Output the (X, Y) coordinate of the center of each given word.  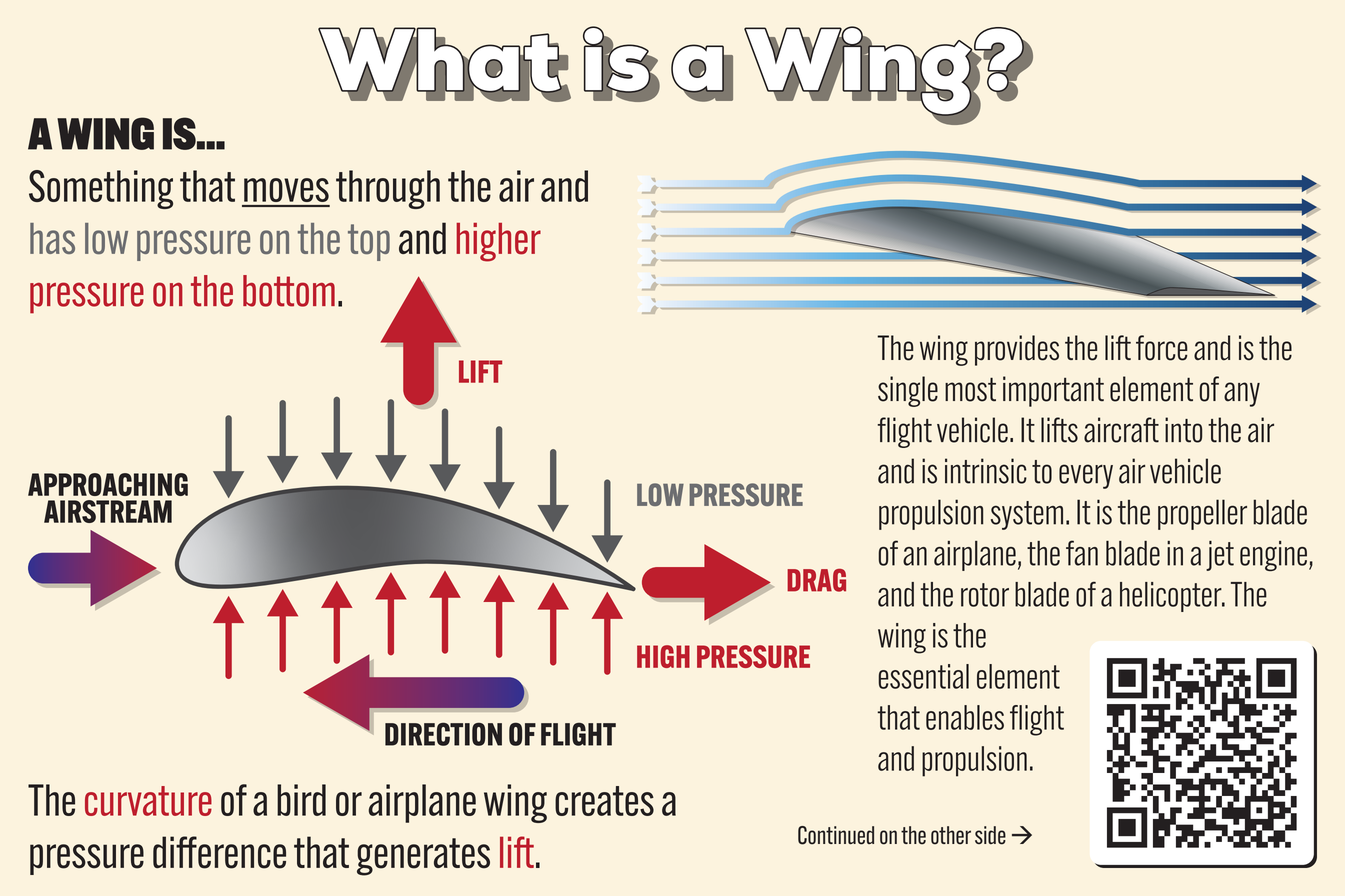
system (1027, 515)
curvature (148, 801)
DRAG (816, 580)
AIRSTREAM (108, 511)
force (1162, 348)
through (388, 189)
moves (286, 190)
